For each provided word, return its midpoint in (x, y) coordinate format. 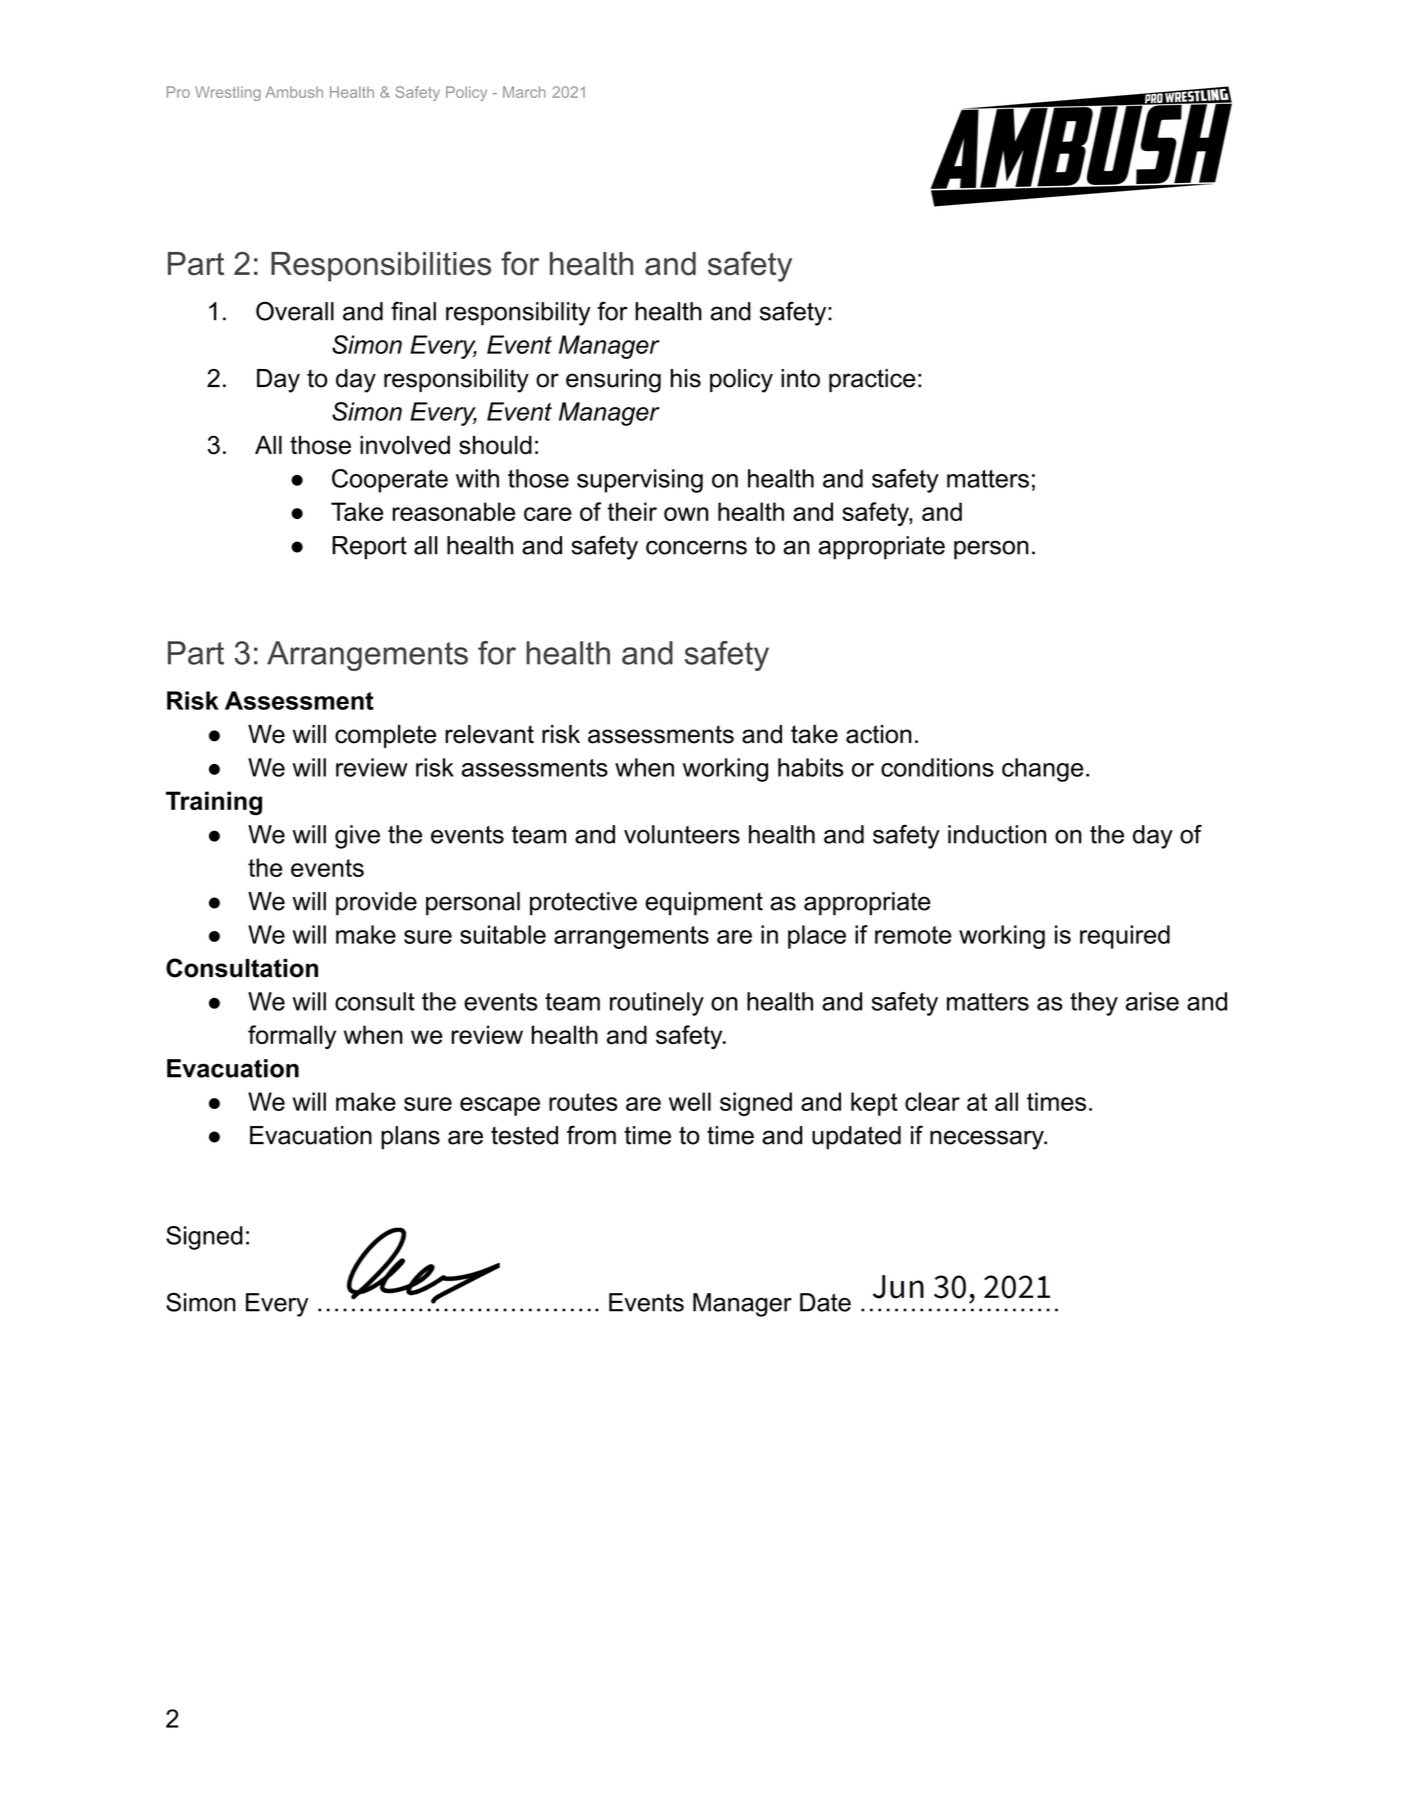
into (800, 378)
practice (872, 380)
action (879, 734)
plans (410, 1137)
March (524, 92)
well (690, 1101)
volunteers (682, 834)
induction (997, 834)
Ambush (294, 92)
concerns (696, 547)
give (357, 837)
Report (369, 548)
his (686, 378)
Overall (295, 311)
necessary (988, 1140)
